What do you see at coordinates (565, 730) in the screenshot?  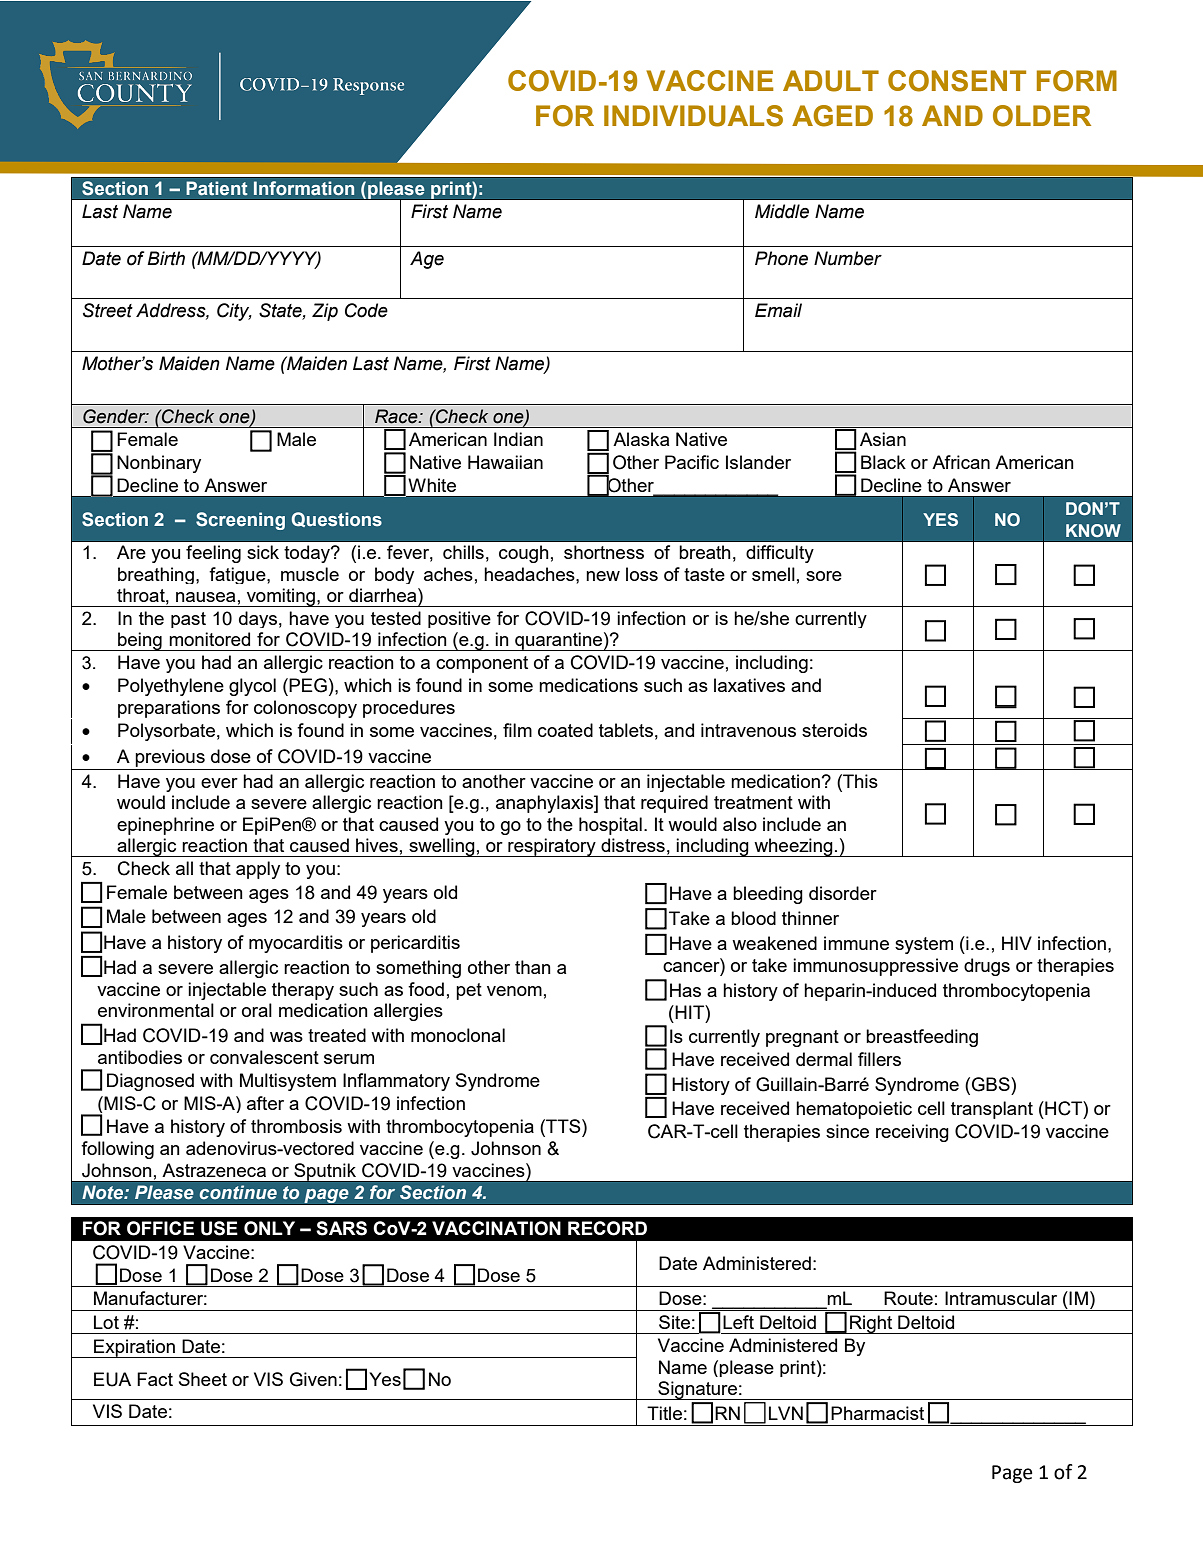 I see `coated` at bounding box center [565, 730].
